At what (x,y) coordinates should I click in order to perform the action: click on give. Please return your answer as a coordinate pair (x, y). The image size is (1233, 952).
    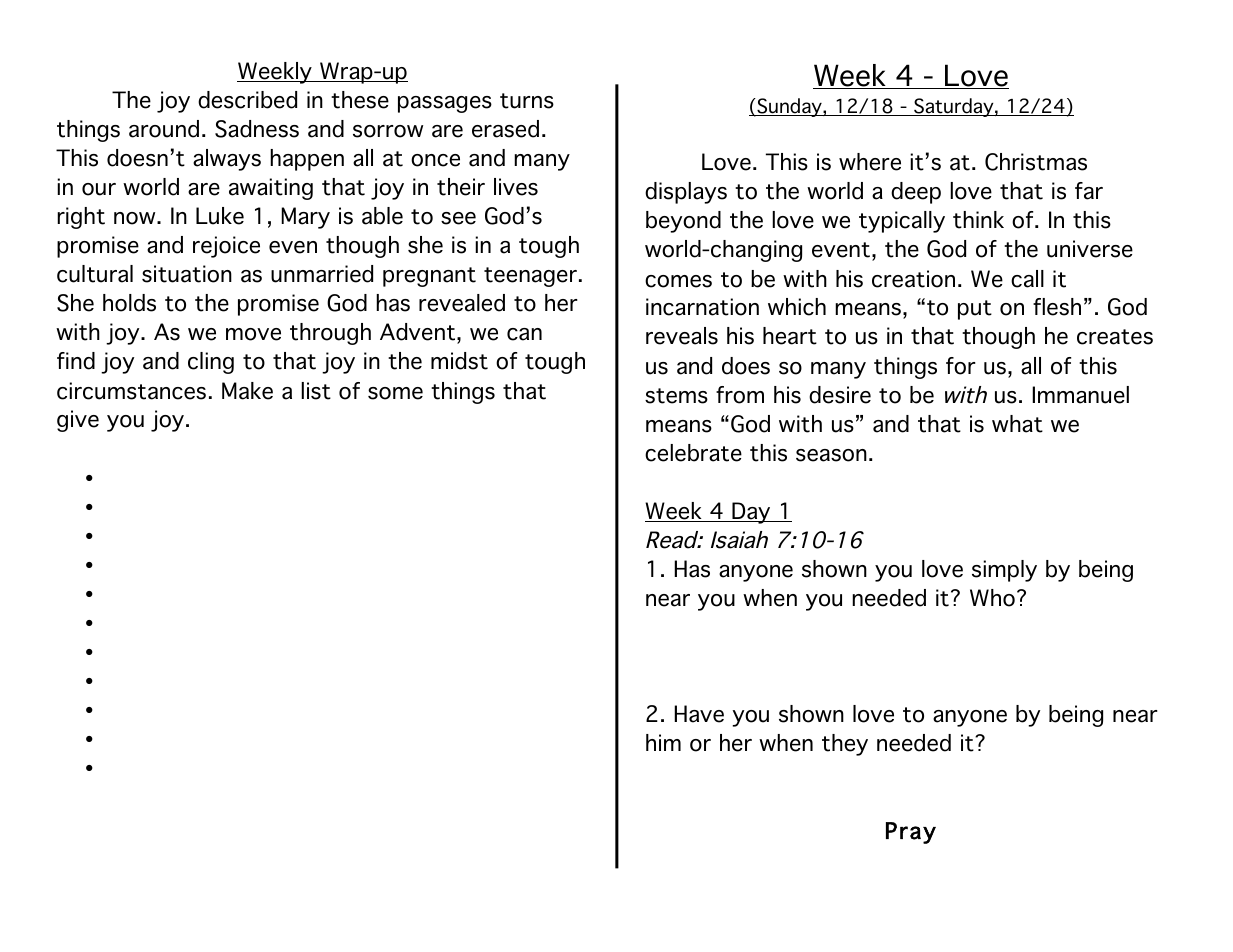
    Looking at the image, I should click on (78, 421).
